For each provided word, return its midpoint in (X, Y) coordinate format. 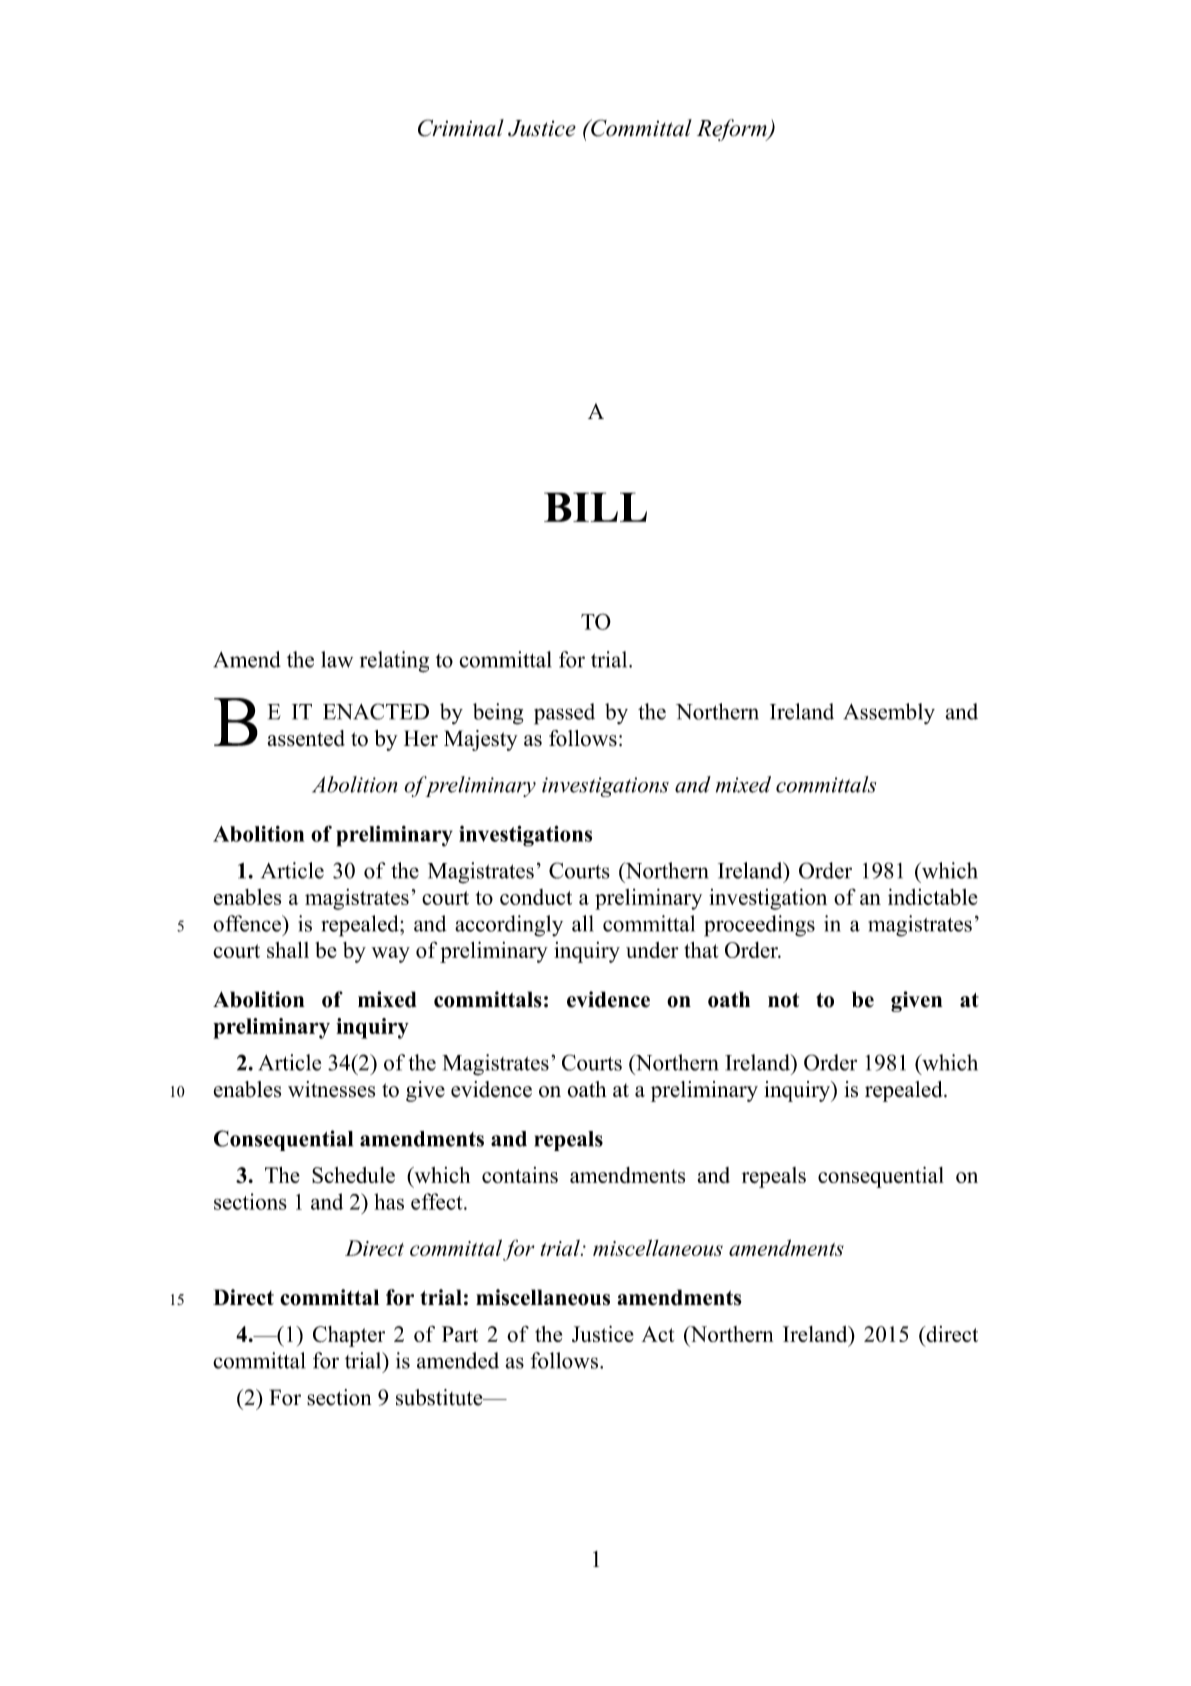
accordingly (509, 926)
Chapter (349, 1336)
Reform (733, 130)
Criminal (461, 128)
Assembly (889, 713)
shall (288, 950)
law (337, 659)
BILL (595, 507)
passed (564, 714)
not (783, 1000)
